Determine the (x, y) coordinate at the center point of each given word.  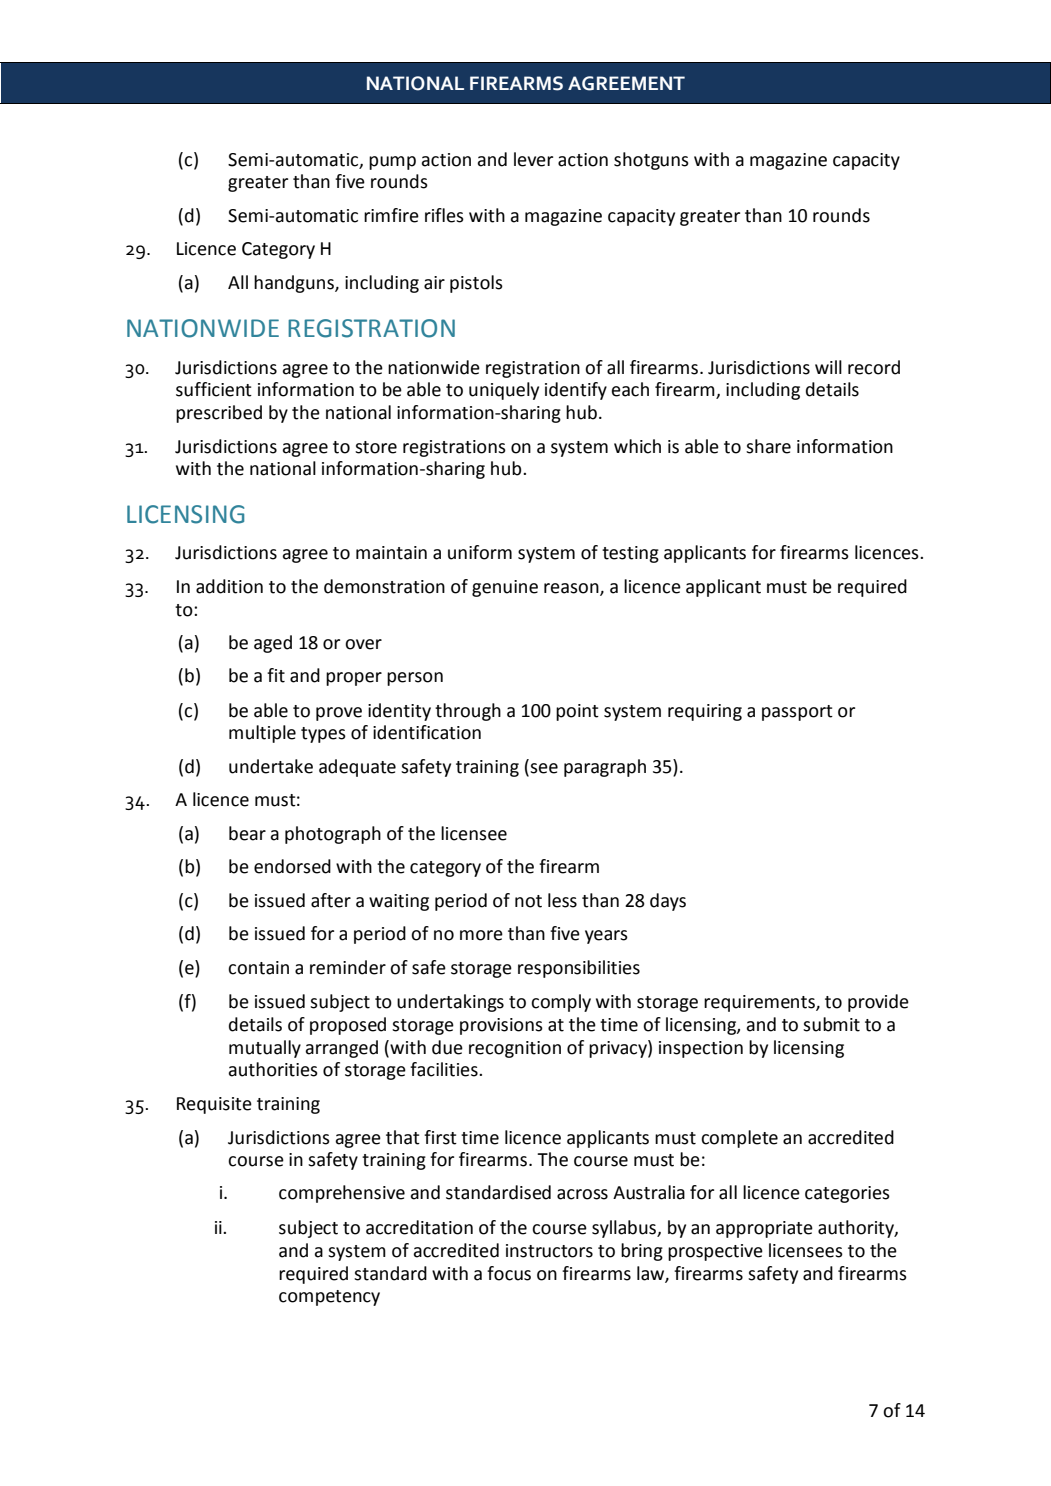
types (323, 735)
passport (797, 713)
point (577, 712)
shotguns (651, 161)
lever (533, 159)
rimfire (391, 215)
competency (329, 1298)
